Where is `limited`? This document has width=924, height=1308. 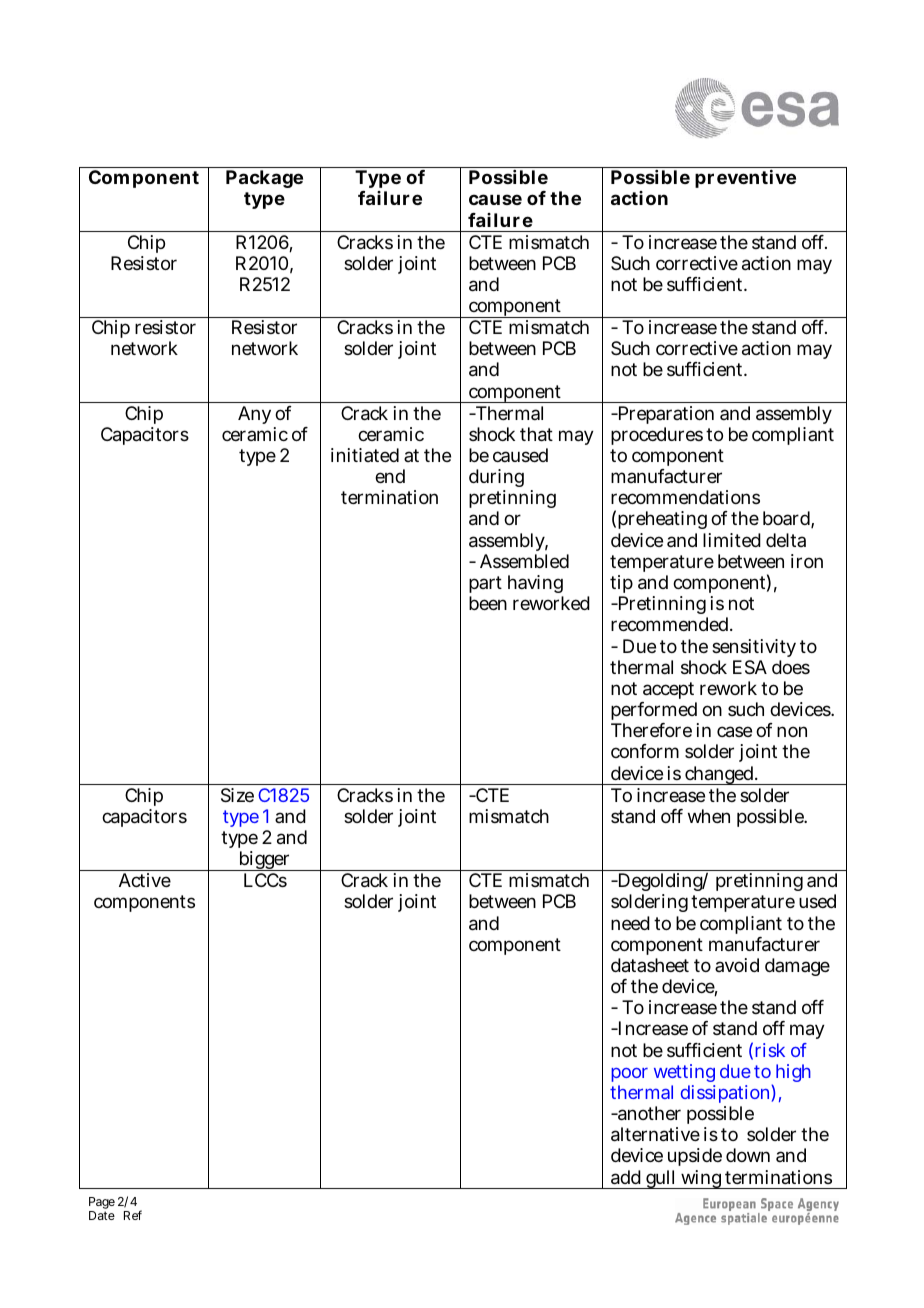 limited is located at coordinates (732, 540).
